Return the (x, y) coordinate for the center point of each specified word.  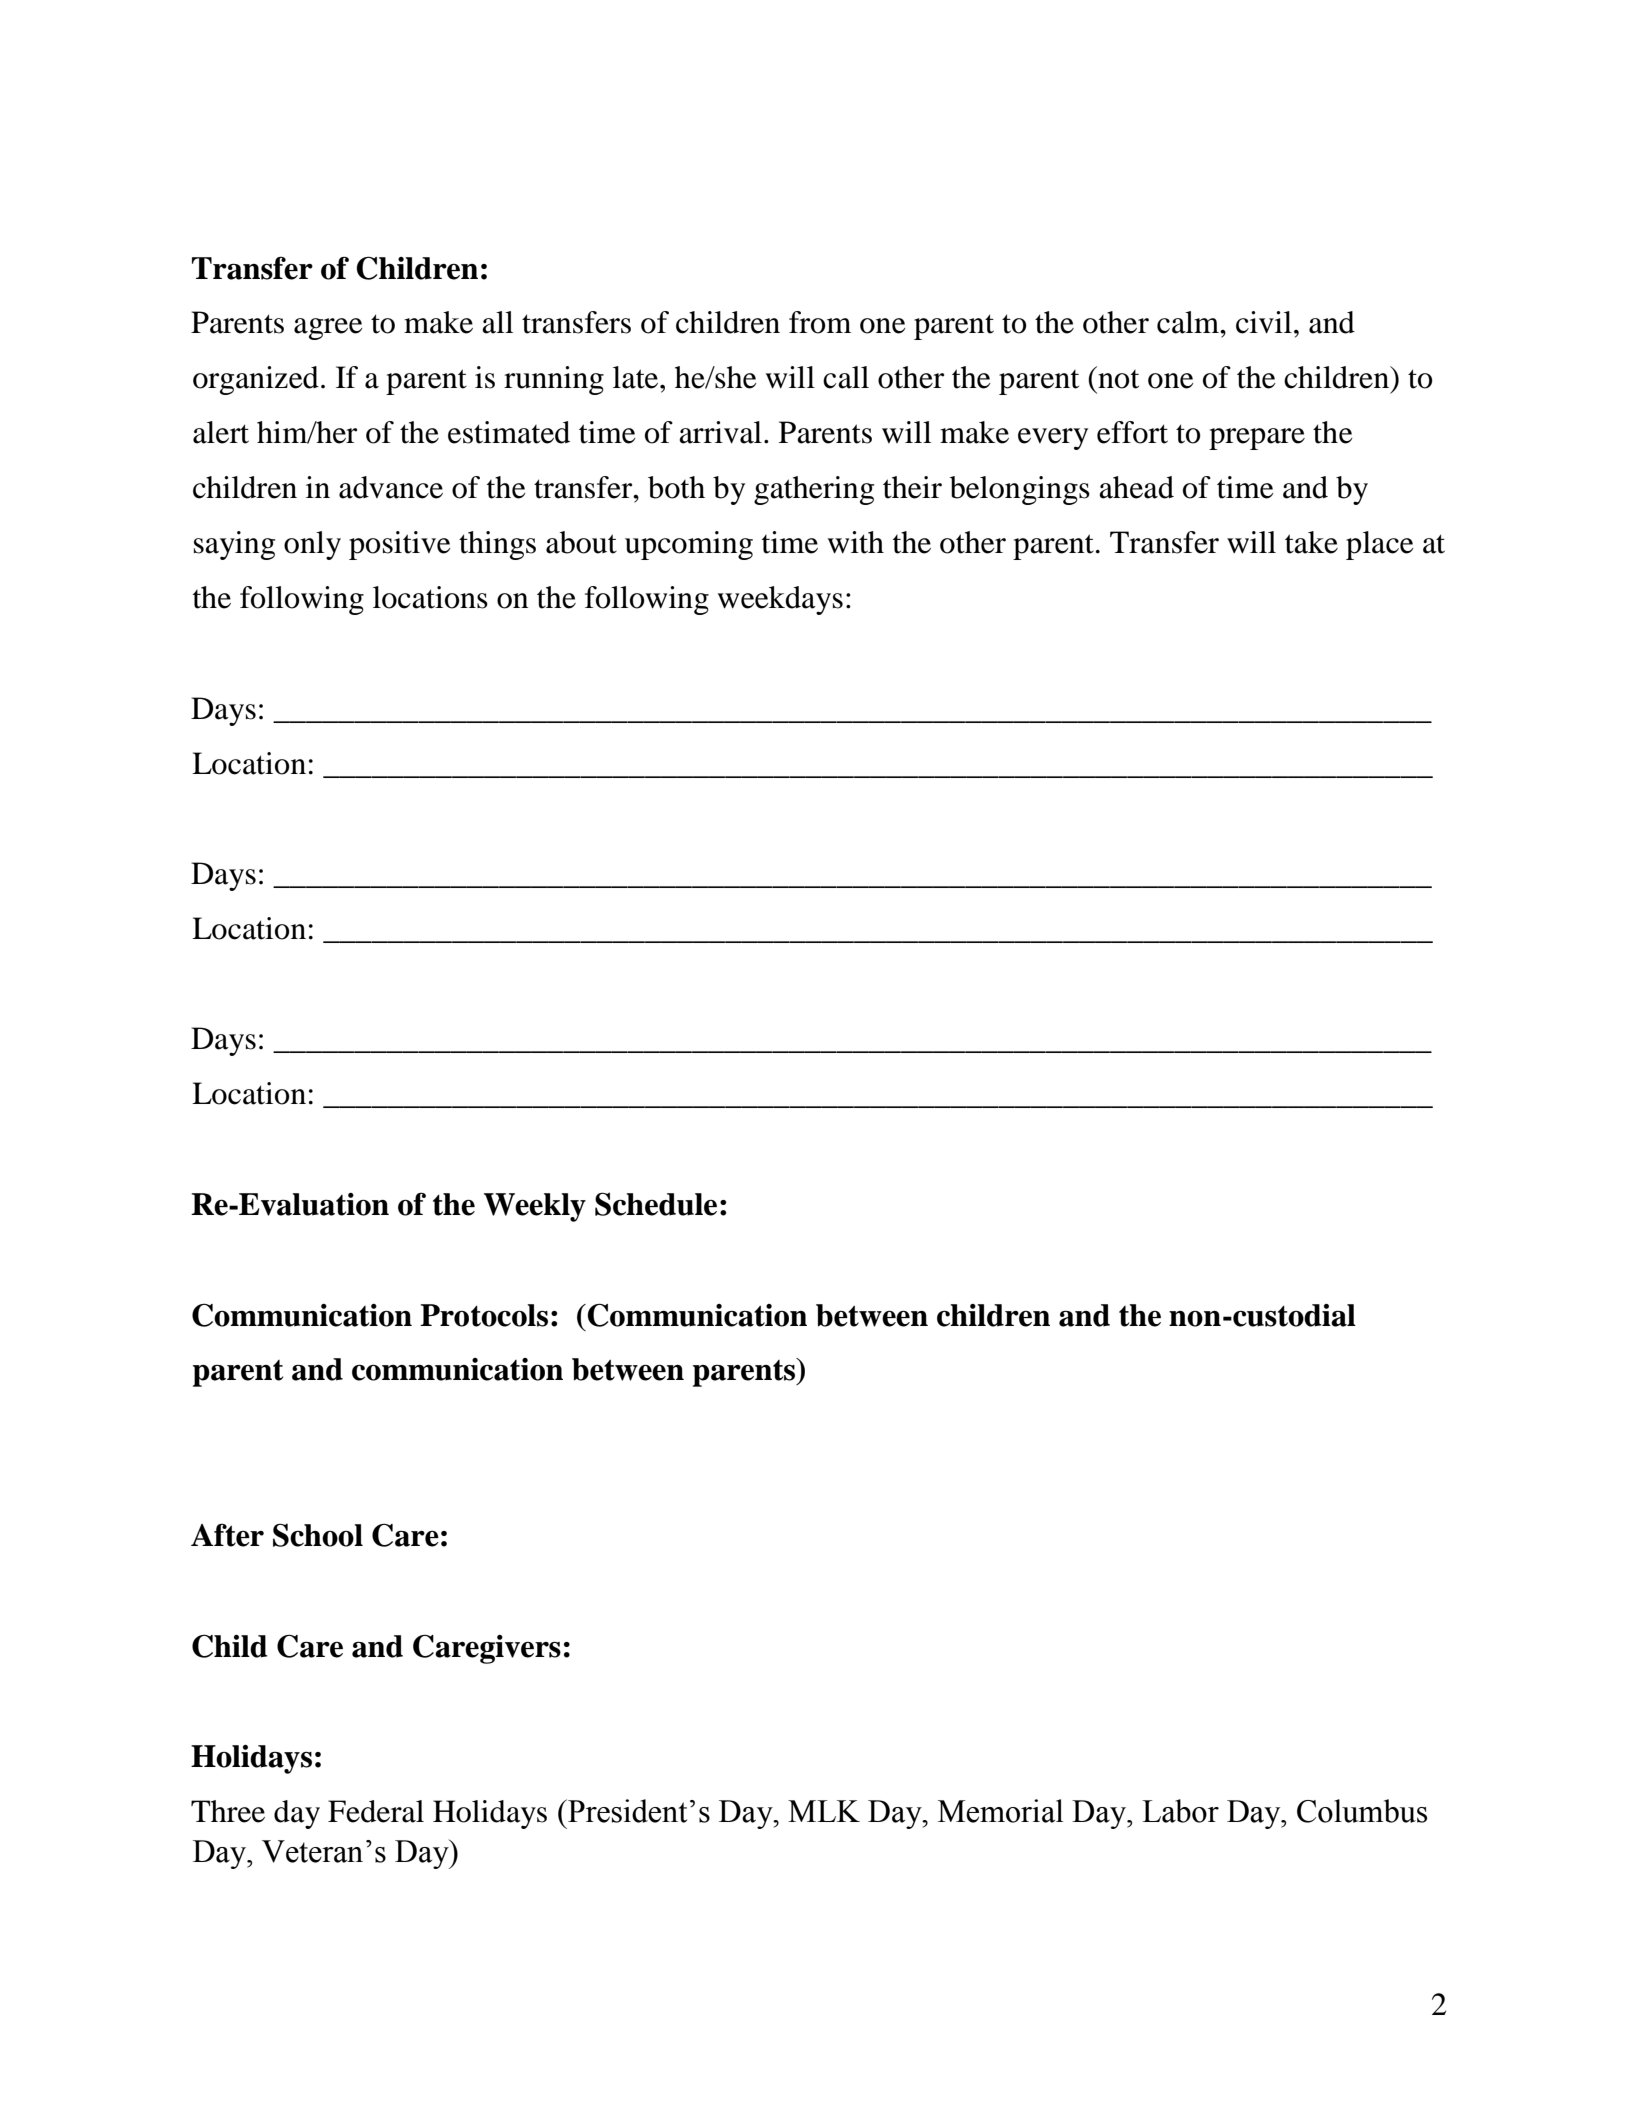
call (846, 377)
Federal (376, 1811)
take (1311, 542)
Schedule (656, 1204)
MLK (824, 1811)
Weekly (535, 1207)
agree (328, 329)
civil (1264, 322)
